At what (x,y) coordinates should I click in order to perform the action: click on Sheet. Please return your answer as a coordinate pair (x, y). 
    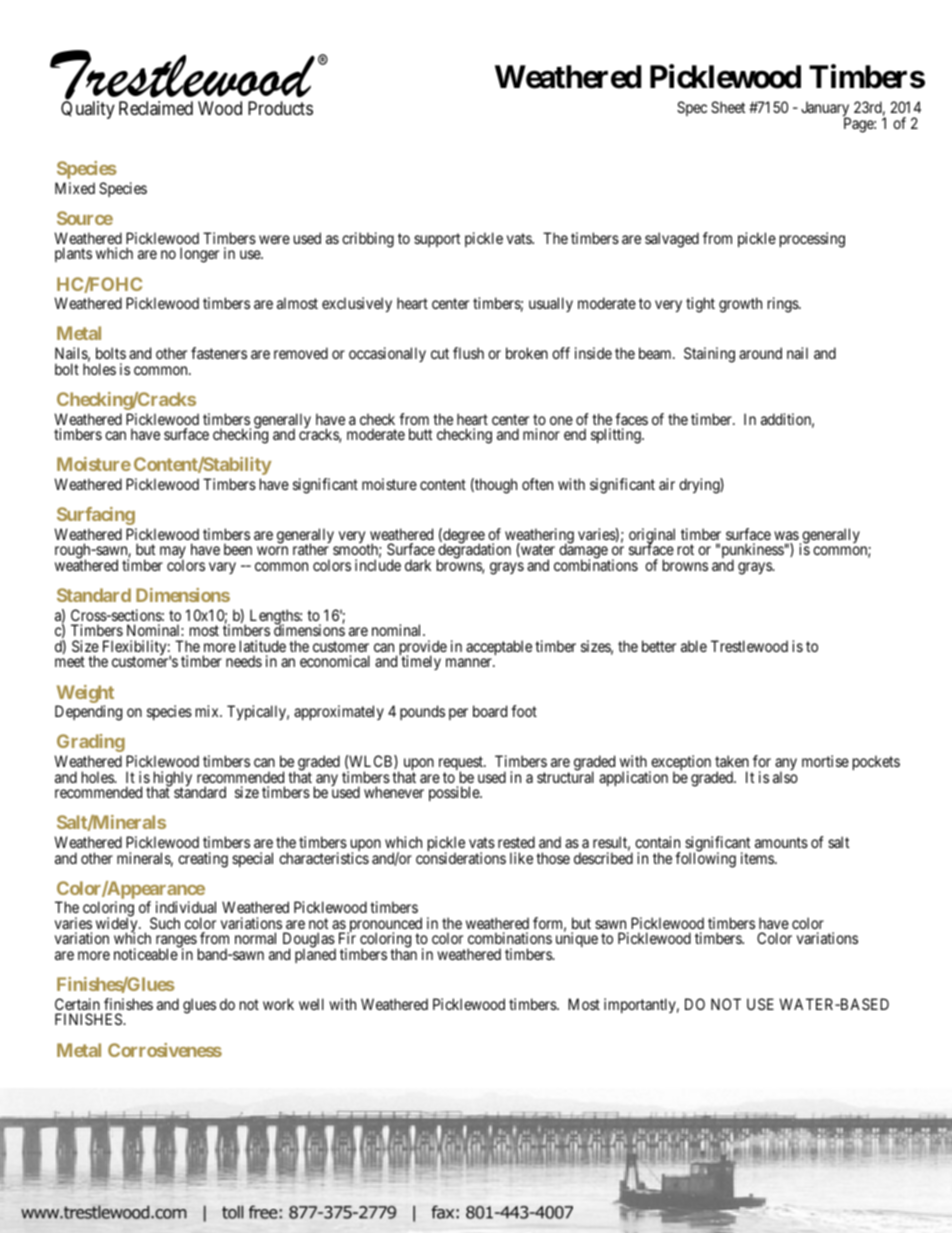
    Looking at the image, I should click on (728, 107).
